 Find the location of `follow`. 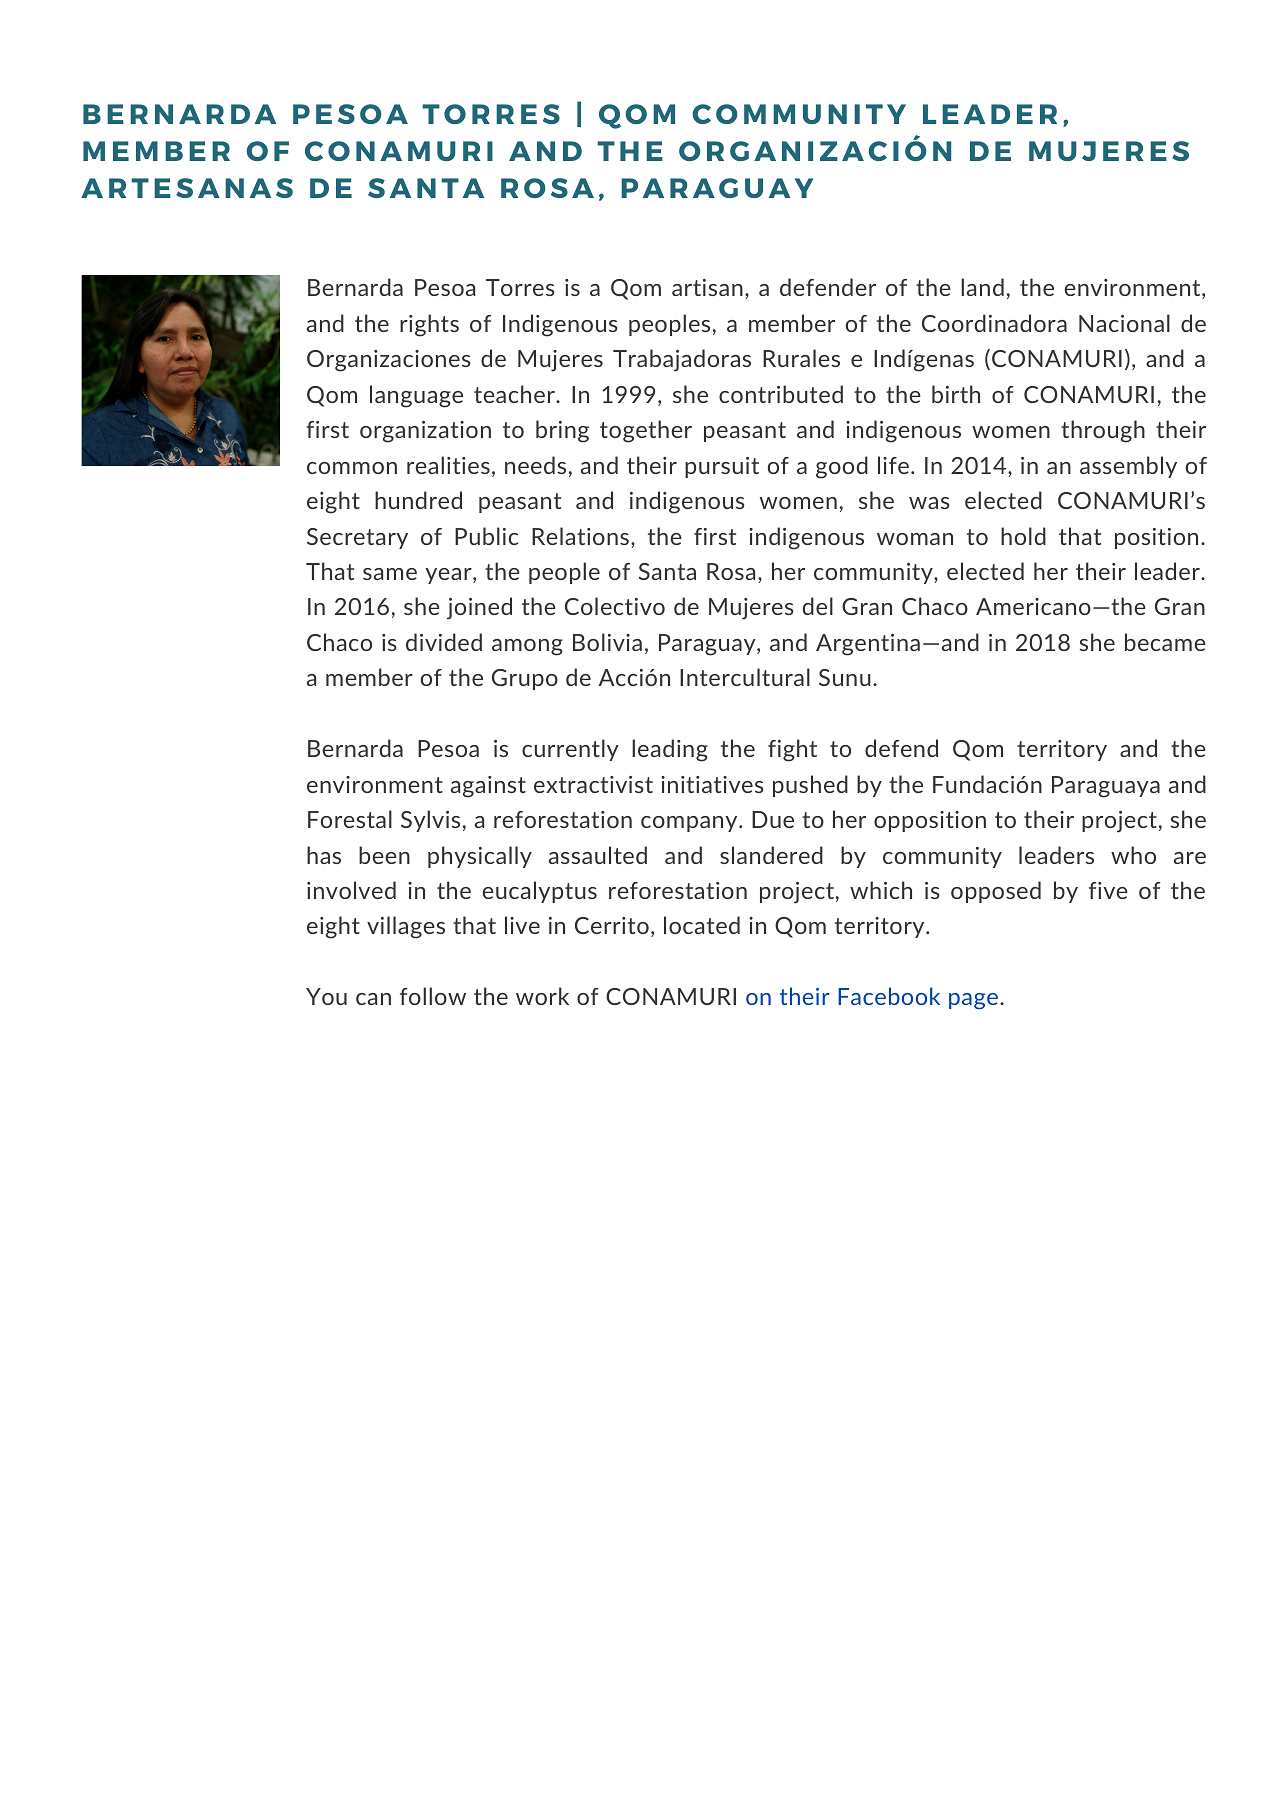

follow is located at coordinates (433, 996).
